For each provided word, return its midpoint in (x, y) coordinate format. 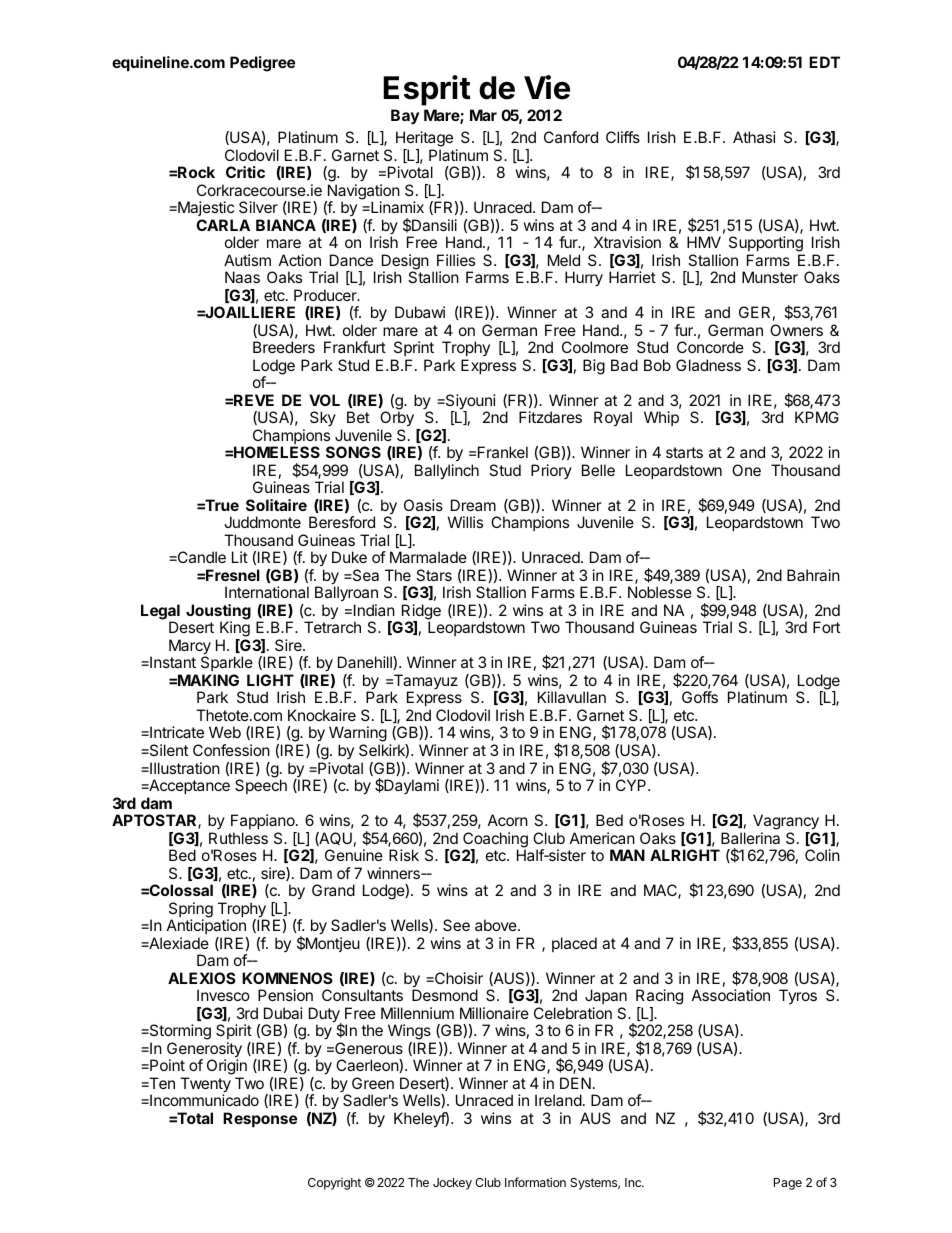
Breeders (284, 347)
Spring (191, 911)
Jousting (218, 613)
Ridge (421, 613)
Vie (547, 87)
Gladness (708, 365)
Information (535, 1182)
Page (788, 1184)
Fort (826, 627)
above (497, 925)
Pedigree (262, 64)
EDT (824, 62)
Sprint (414, 348)
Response (260, 1119)
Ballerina (750, 838)
